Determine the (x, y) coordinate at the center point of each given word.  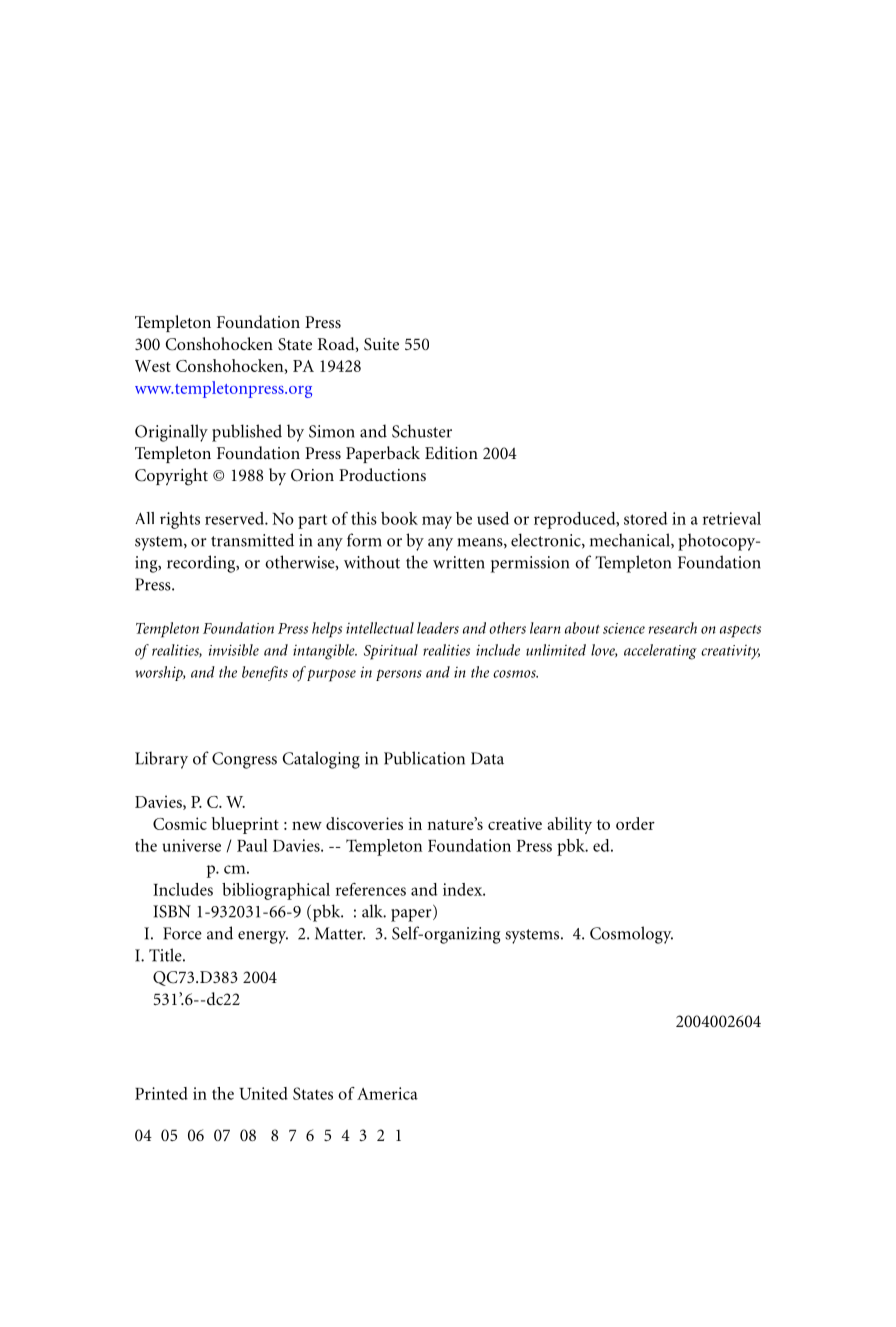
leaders (438, 628)
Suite (381, 344)
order (635, 823)
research (673, 628)
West (153, 366)
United (263, 1093)
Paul (252, 845)
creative (515, 823)
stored (645, 518)
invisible (234, 650)
